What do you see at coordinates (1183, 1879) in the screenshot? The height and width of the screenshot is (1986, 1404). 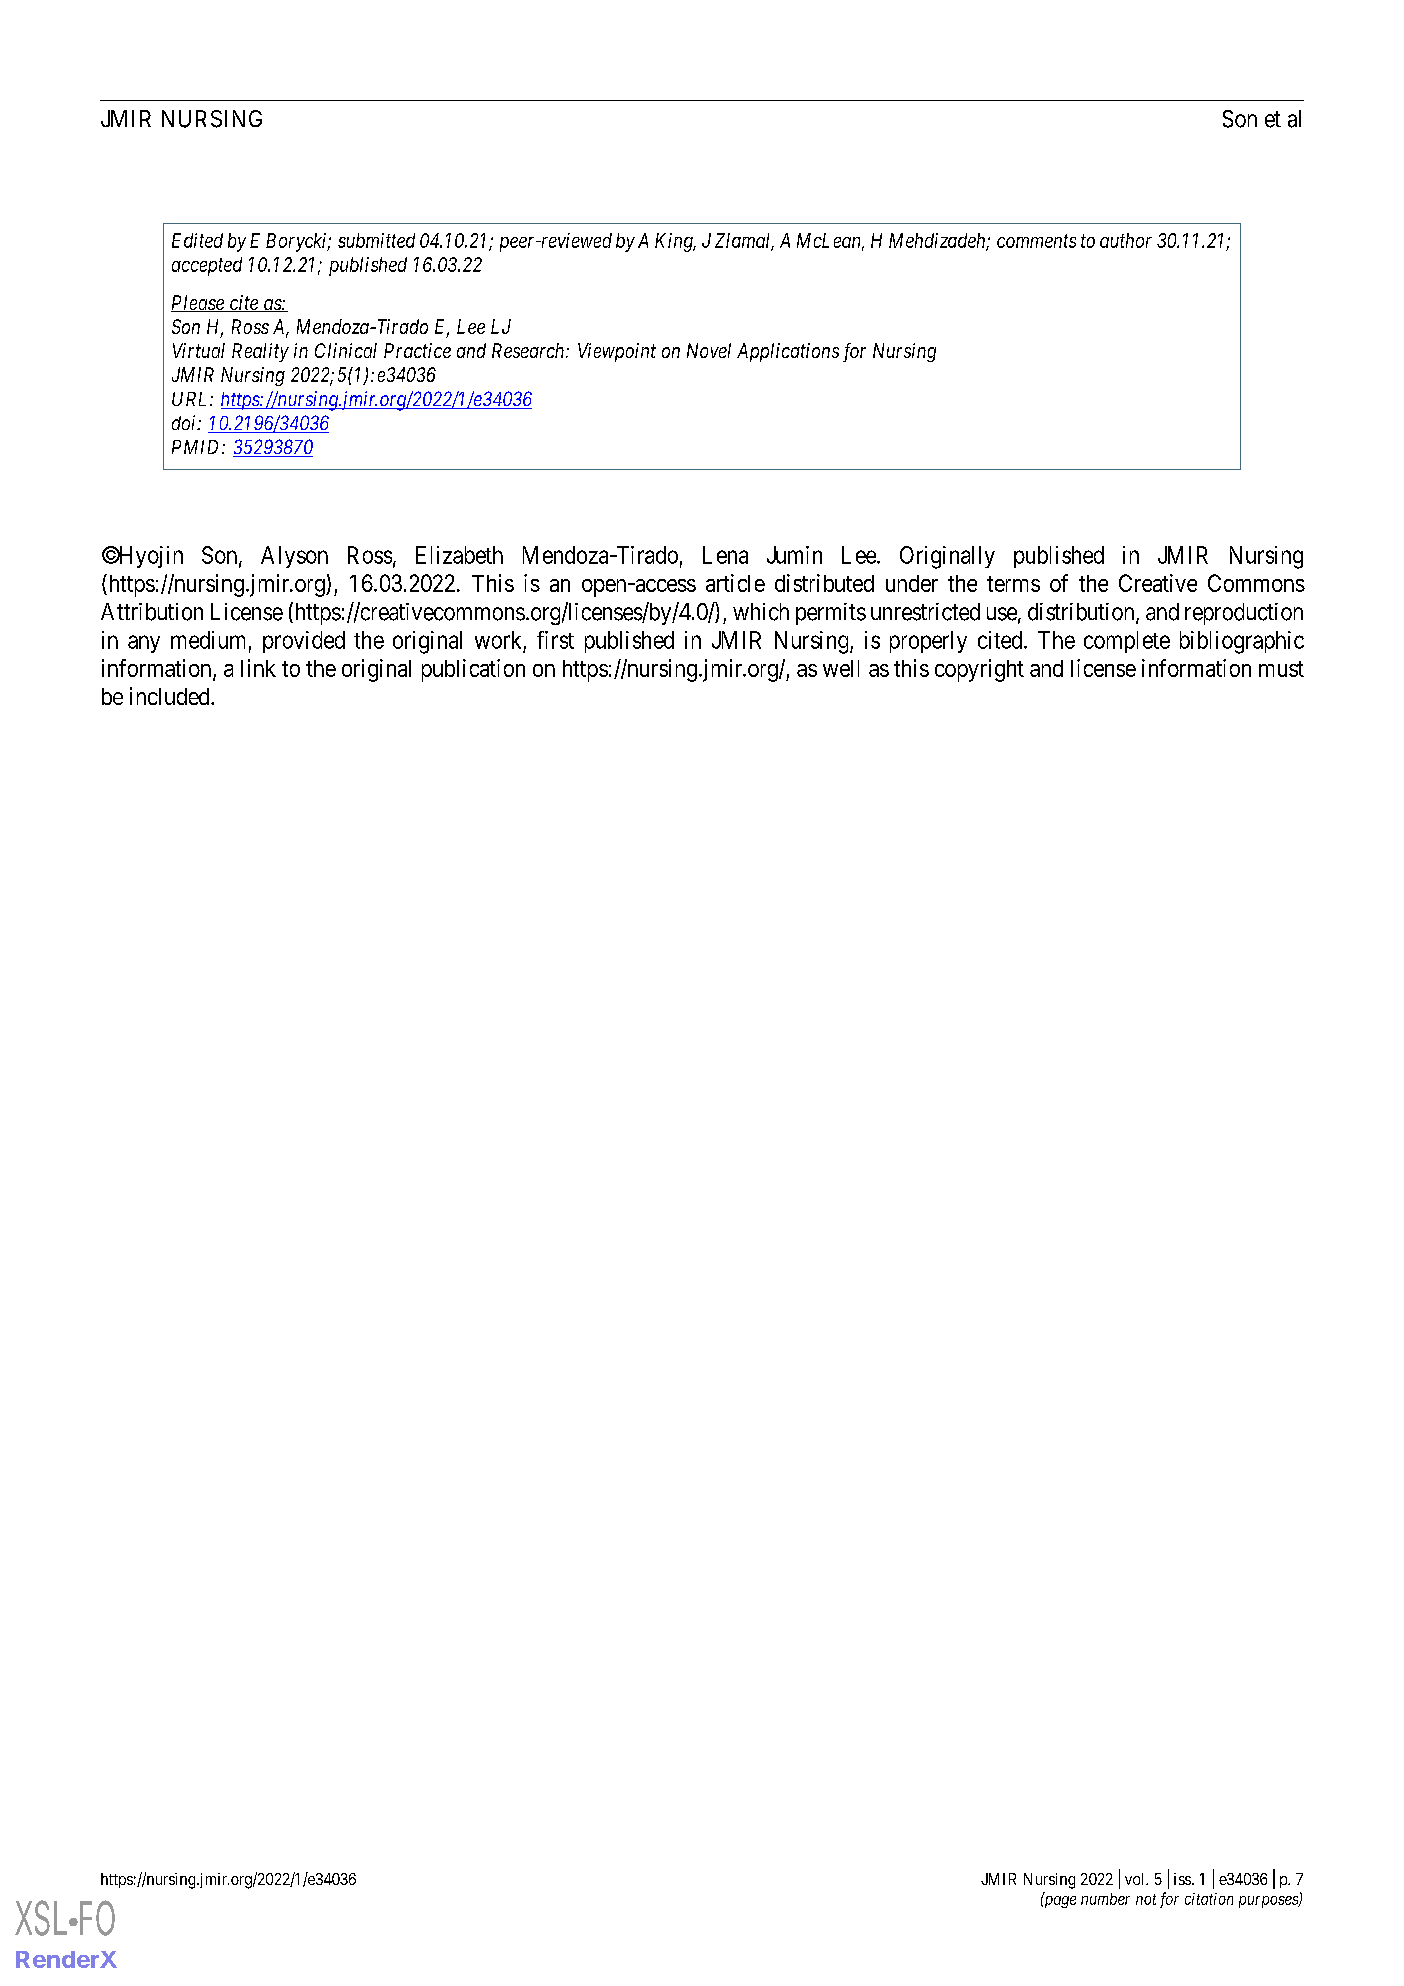 I see `iss` at bounding box center [1183, 1879].
